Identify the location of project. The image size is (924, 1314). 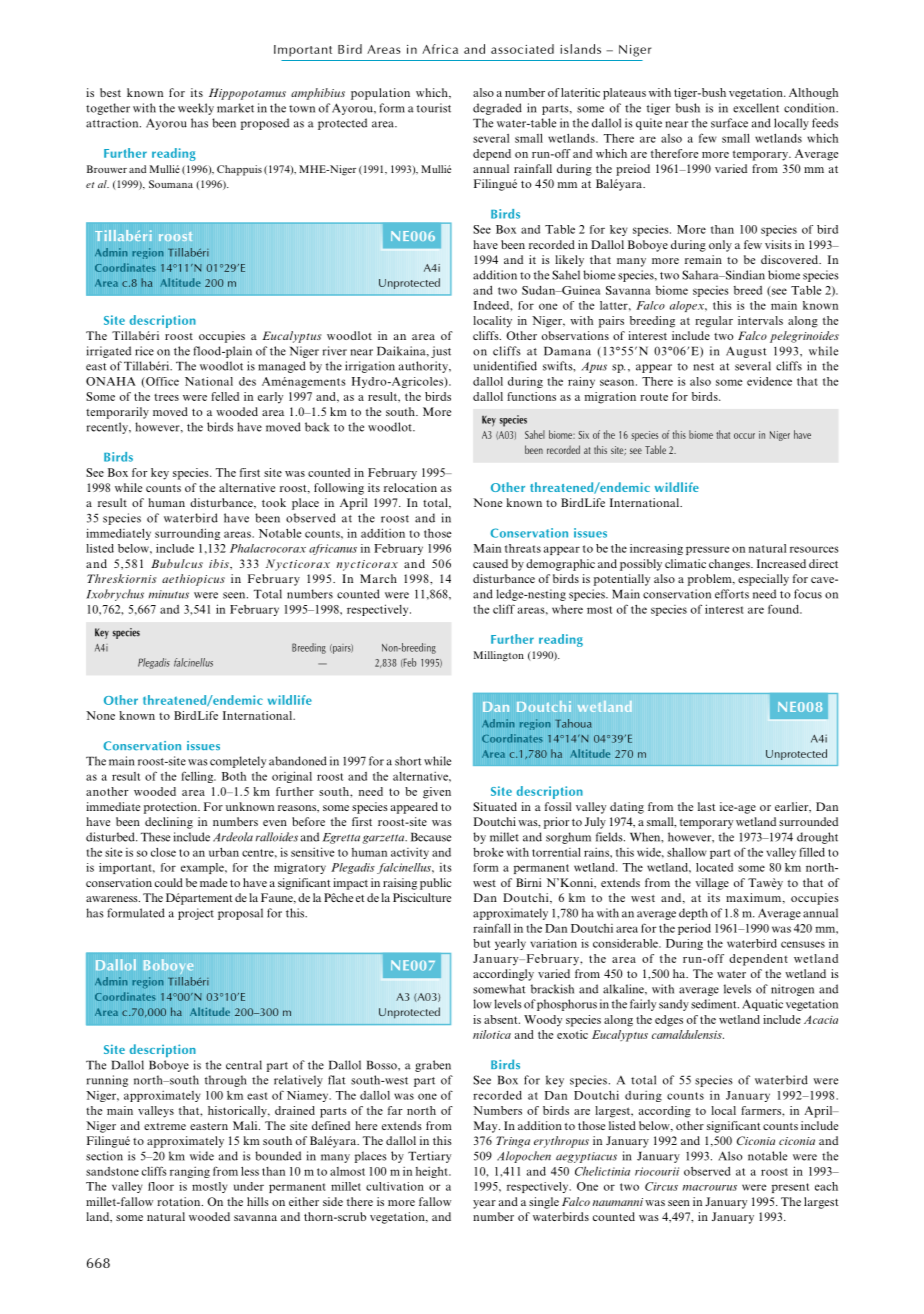
(196, 914).
